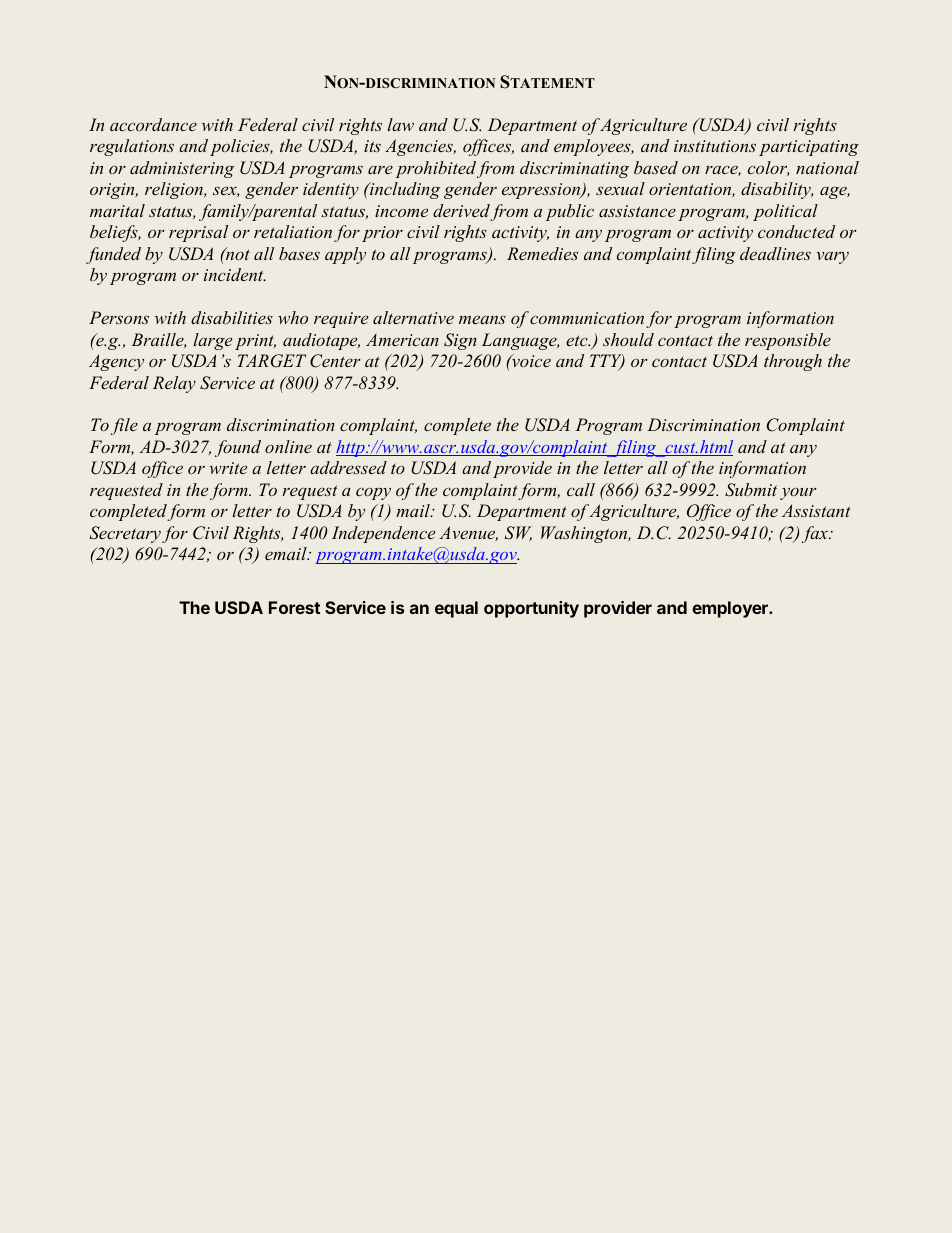  What do you see at coordinates (775, 253) in the page?
I see `deadlines` at bounding box center [775, 253].
